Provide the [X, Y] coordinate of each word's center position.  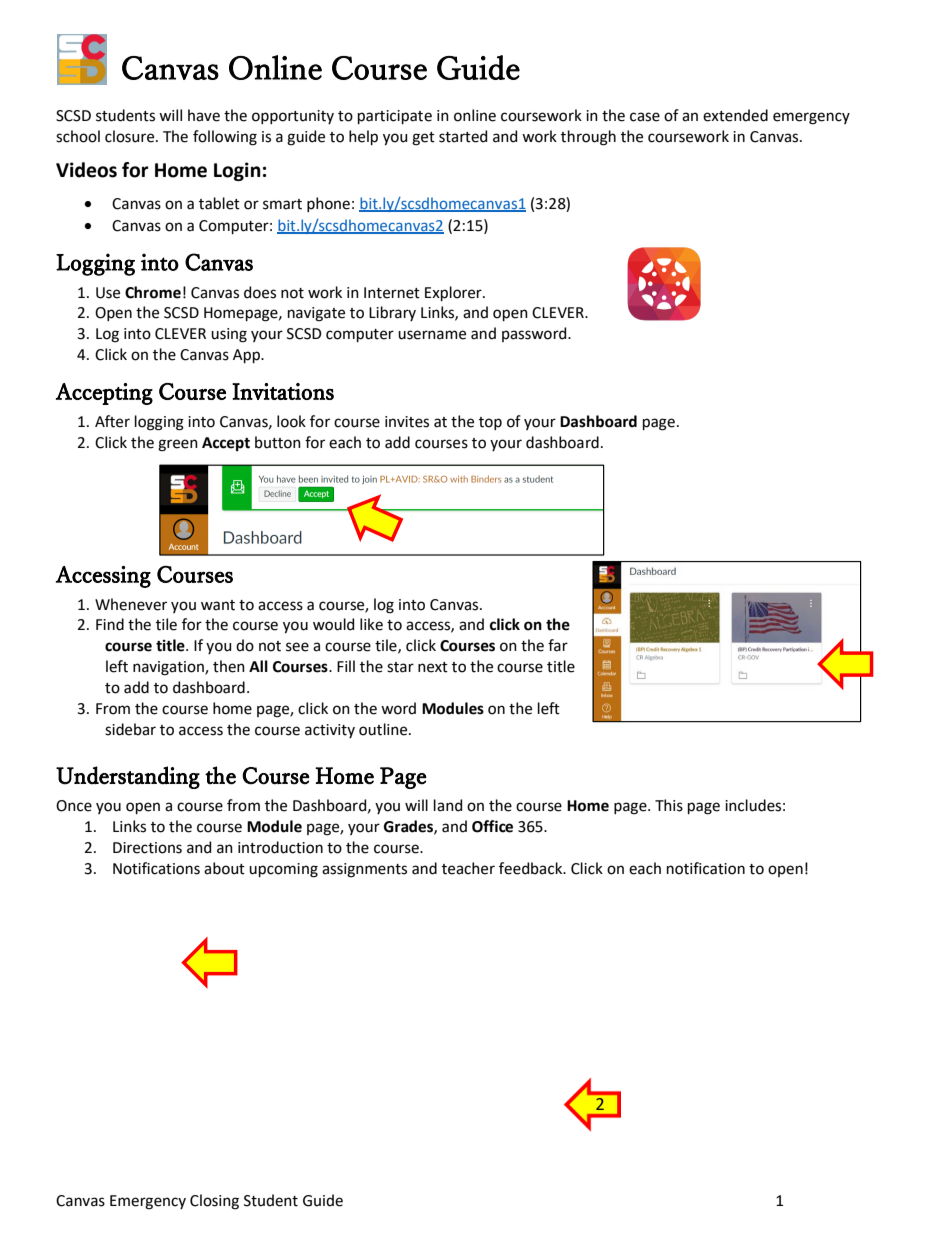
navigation [169, 668]
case [645, 117]
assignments [364, 870]
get [423, 139]
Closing [214, 1202]
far [558, 645]
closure [131, 136]
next [433, 667]
